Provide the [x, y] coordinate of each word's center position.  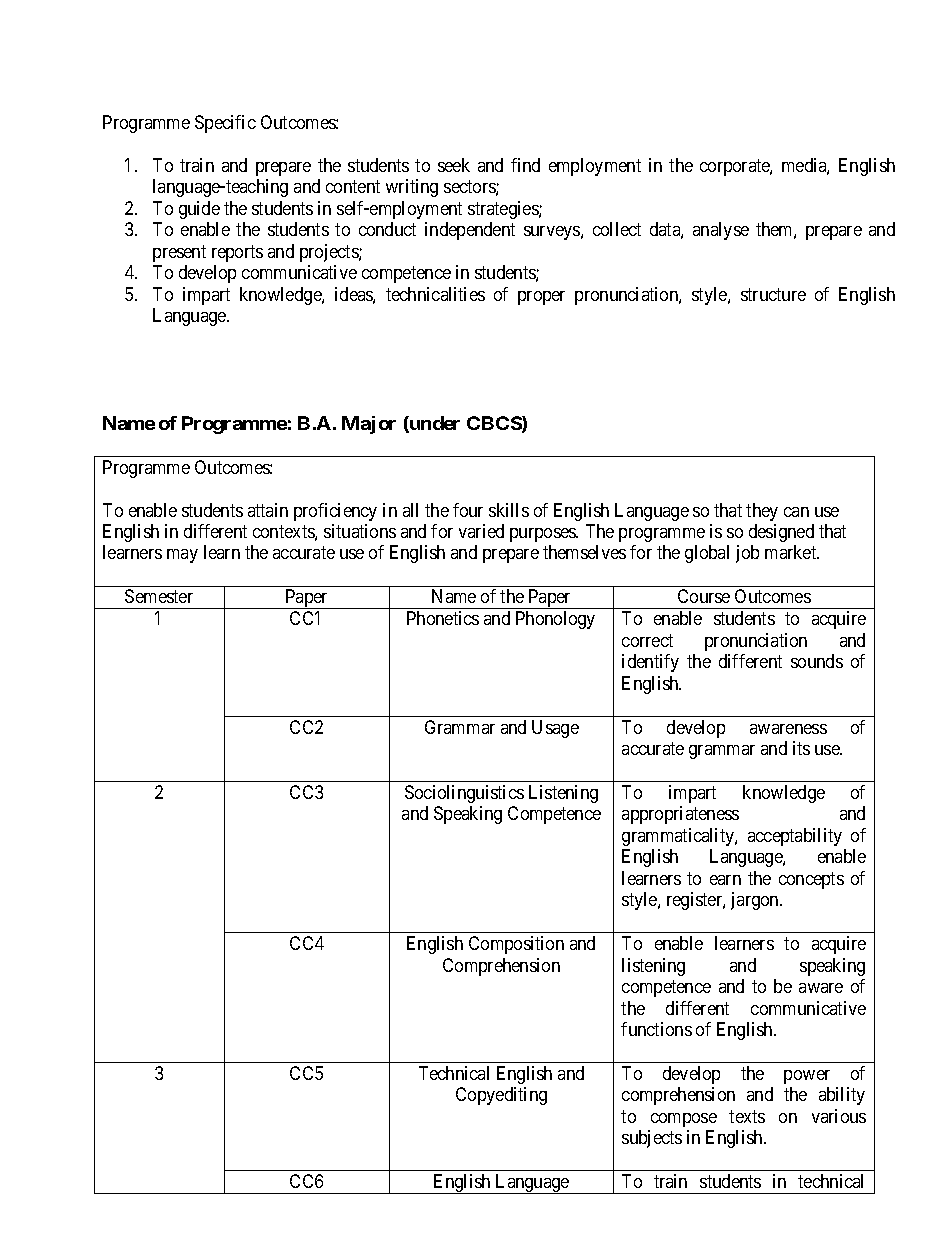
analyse [721, 231]
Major [369, 425]
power [807, 1077]
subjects [652, 1139]
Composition [516, 945]
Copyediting [501, 1096]
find [525, 165]
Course [704, 596]
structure [773, 294]
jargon [756, 901]
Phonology [555, 620]
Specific [225, 124]
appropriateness [680, 815]
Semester [159, 596]
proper [541, 298]
